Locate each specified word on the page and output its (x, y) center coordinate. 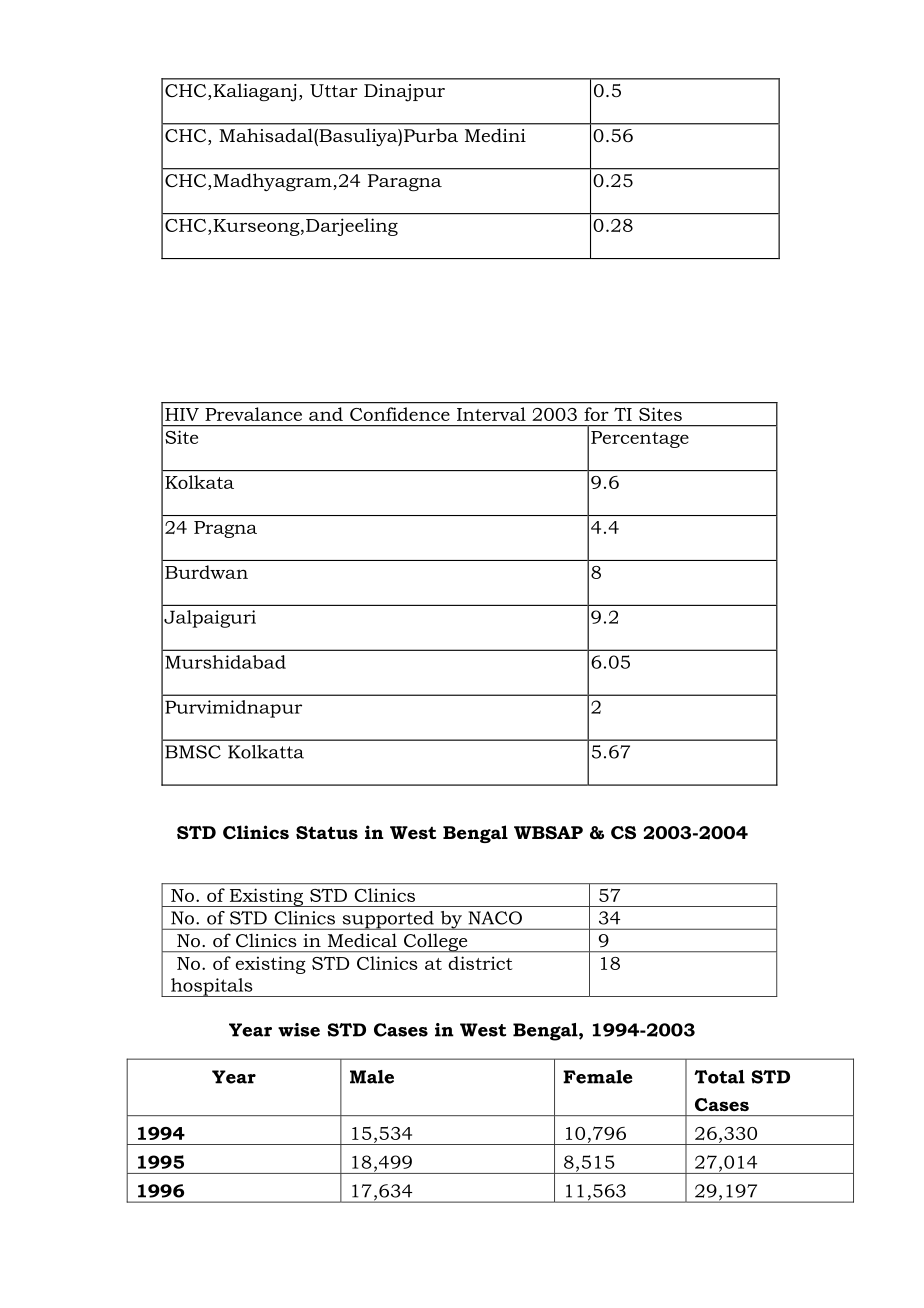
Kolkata (199, 482)
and (326, 414)
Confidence (400, 414)
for (596, 414)
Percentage (640, 439)
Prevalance (253, 414)
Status (327, 832)
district (480, 963)
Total (719, 1077)
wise (299, 1030)
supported (388, 920)
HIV (182, 414)
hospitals (212, 987)
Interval (491, 414)
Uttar (334, 90)
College (436, 943)
